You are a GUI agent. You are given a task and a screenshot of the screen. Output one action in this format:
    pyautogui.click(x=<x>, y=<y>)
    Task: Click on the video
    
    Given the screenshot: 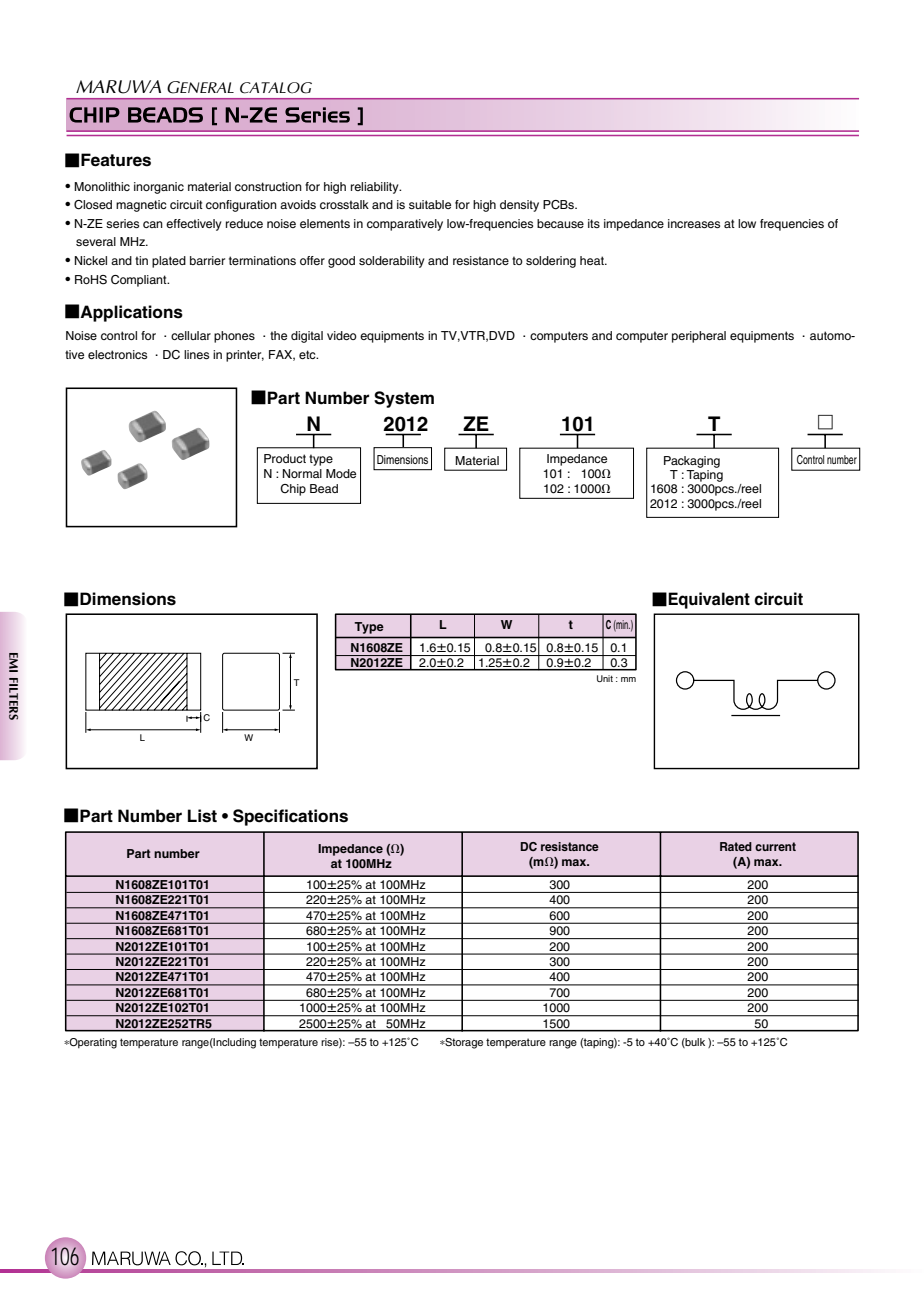 What is the action you would take?
    pyautogui.click(x=342, y=335)
